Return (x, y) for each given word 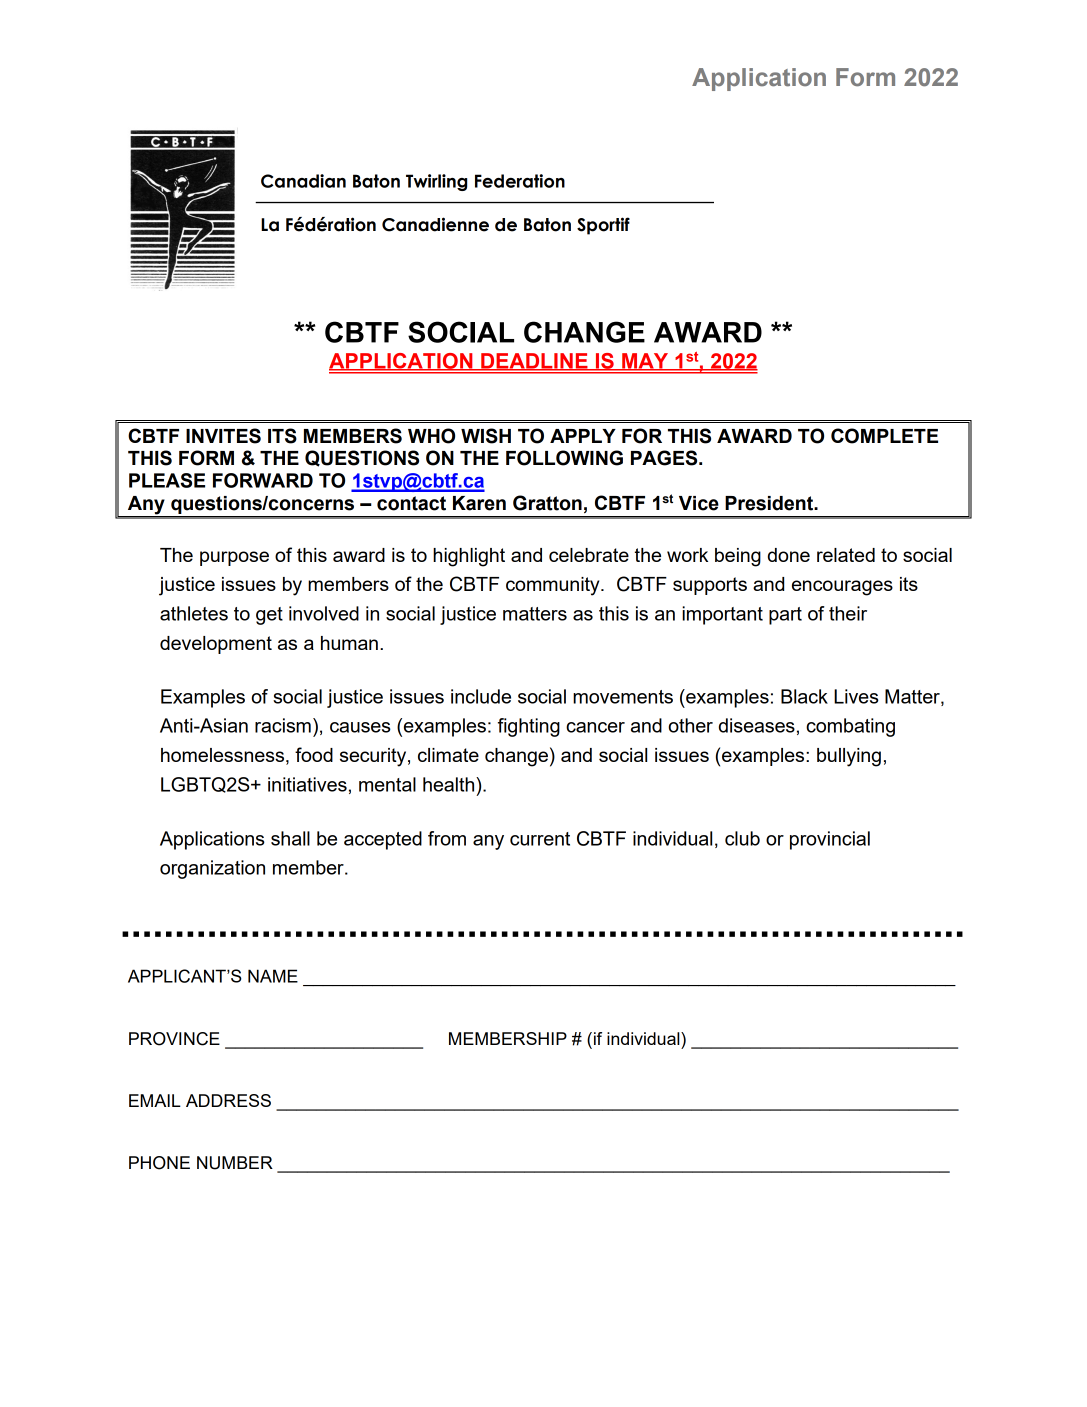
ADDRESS (228, 1100)
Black (804, 696)
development (216, 645)
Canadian (303, 181)
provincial (830, 840)
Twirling (436, 182)
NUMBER (235, 1163)
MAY (645, 362)
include (481, 696)
